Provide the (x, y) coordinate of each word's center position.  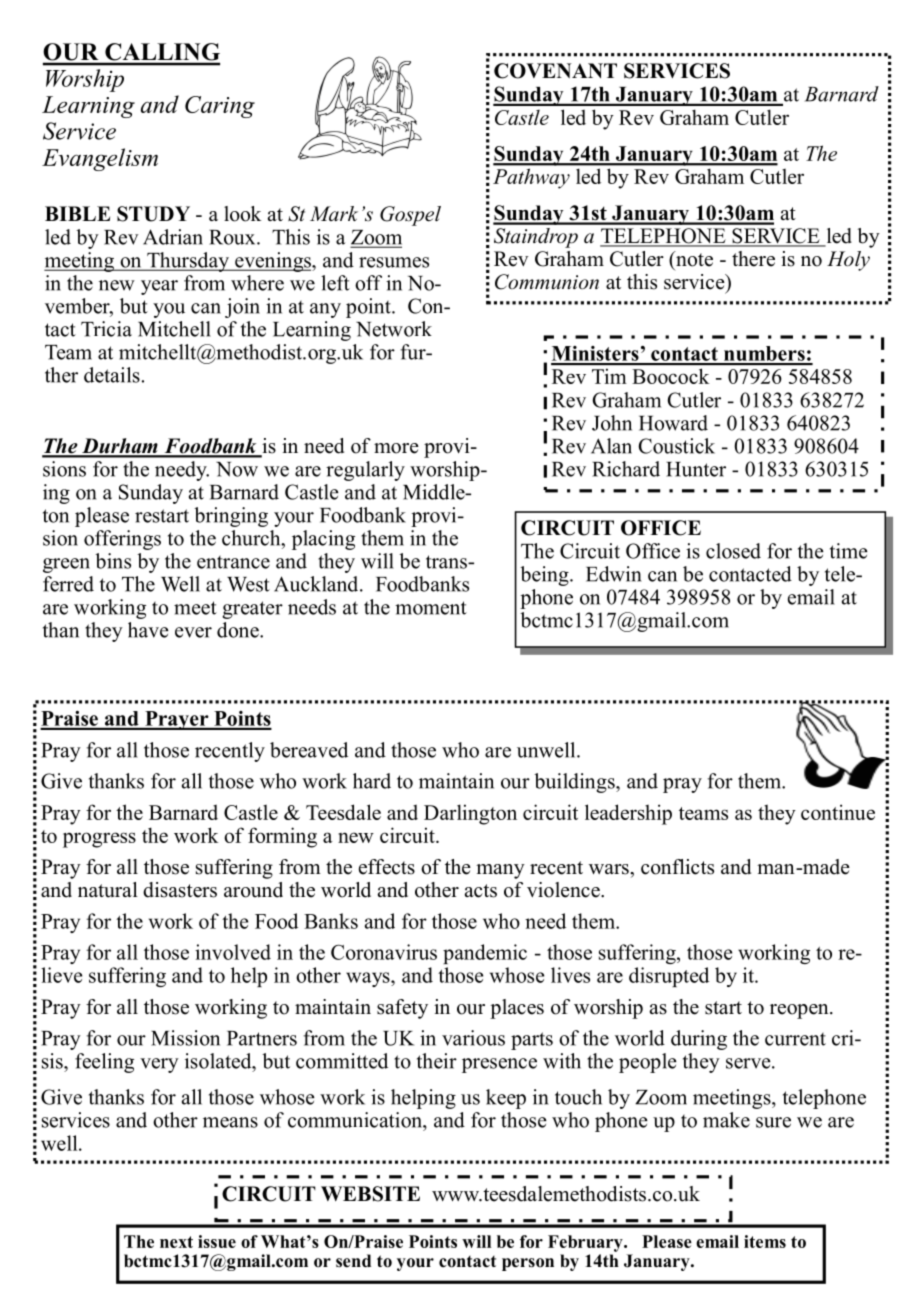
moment (431, 608)
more (396, 448)
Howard (673, 423)
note (693, 259)
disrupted (669, 977)
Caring (220, 107)
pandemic (485, 954)
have (148, 630)
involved (233, 952)
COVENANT (555, 71)
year (159, 287)
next (176, 1242)
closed (733, 551)
